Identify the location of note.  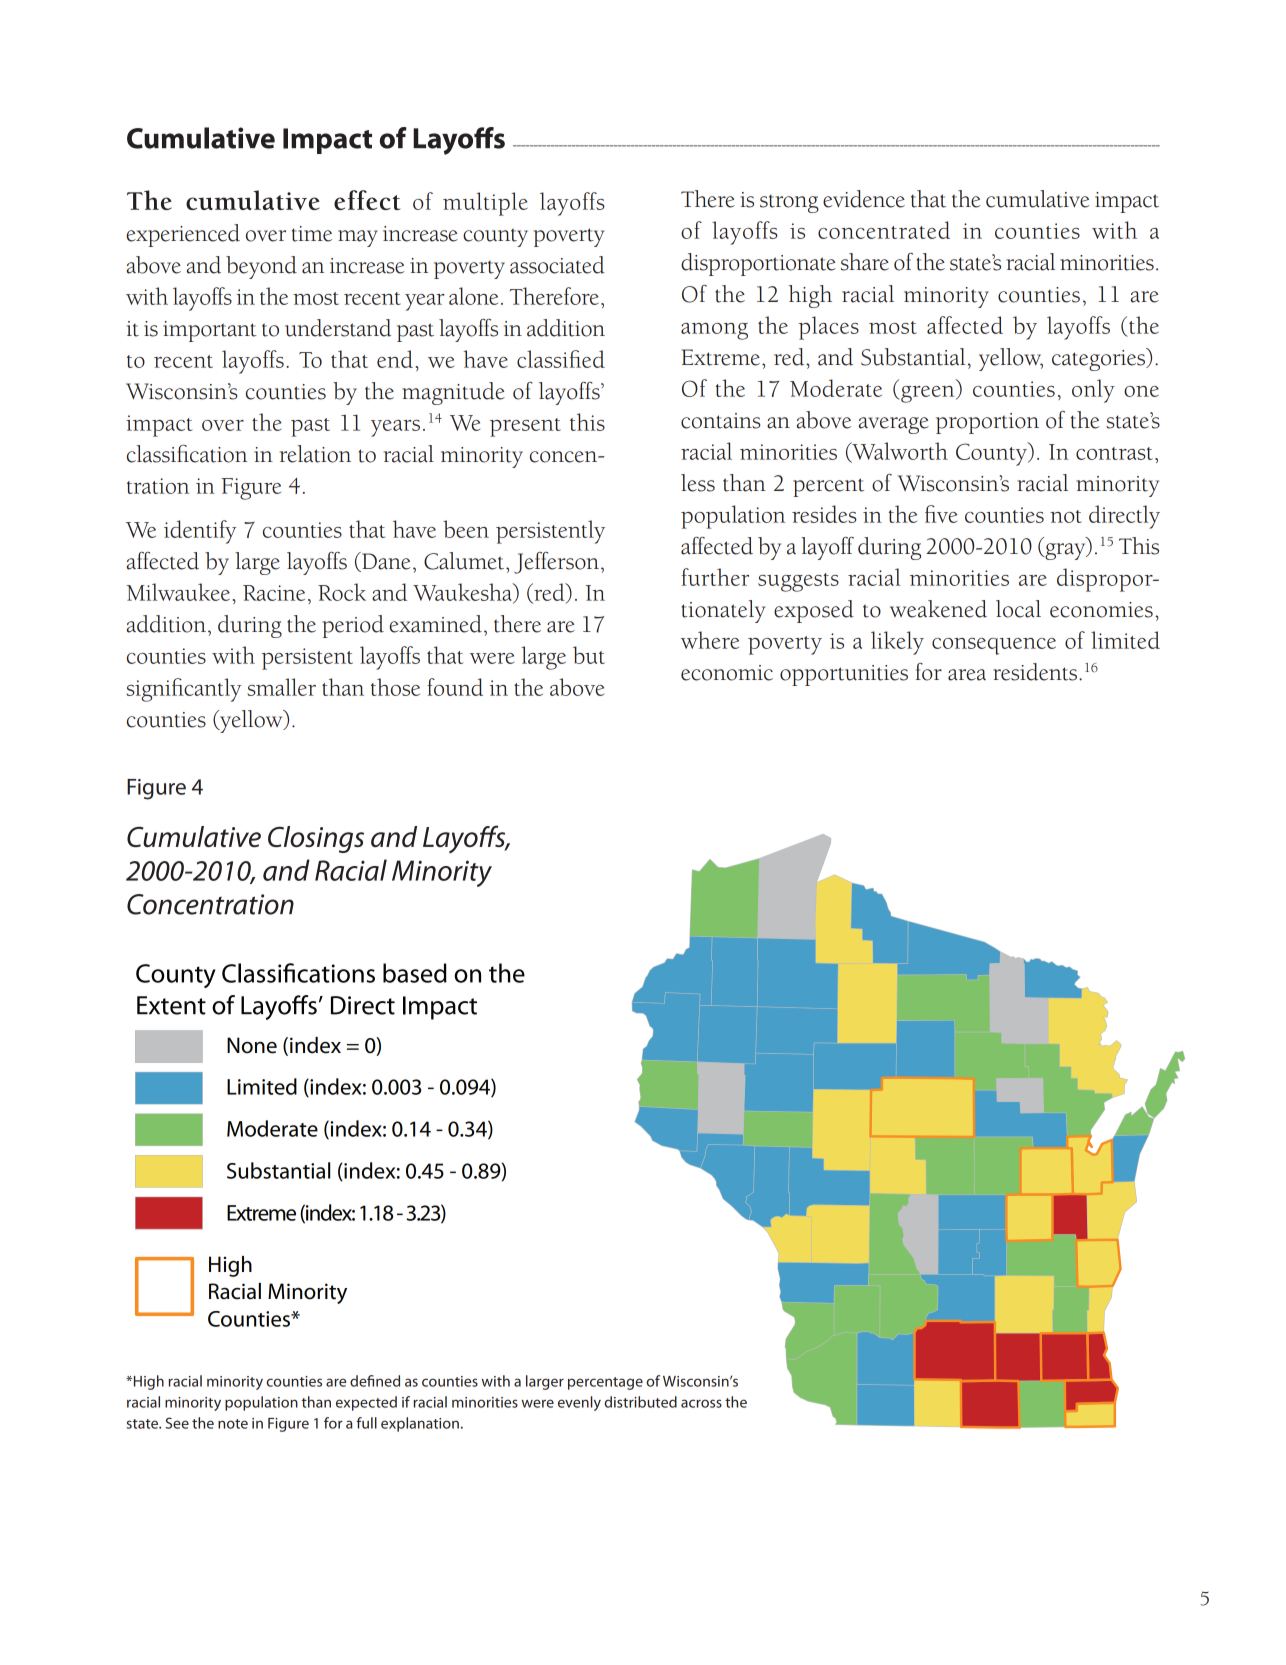
(233, 1424).
